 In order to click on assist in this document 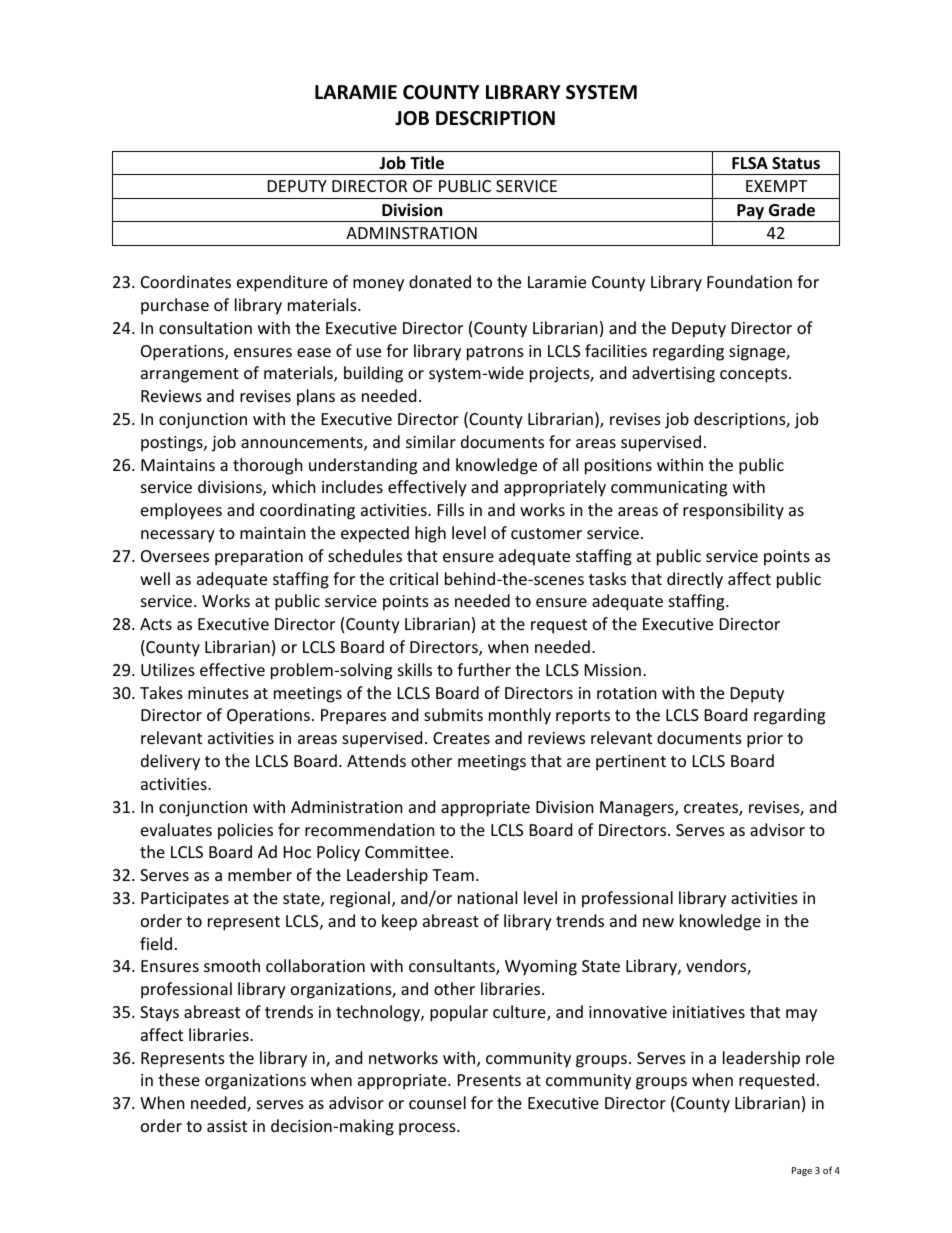, I will do `click(227, 1126)`.
